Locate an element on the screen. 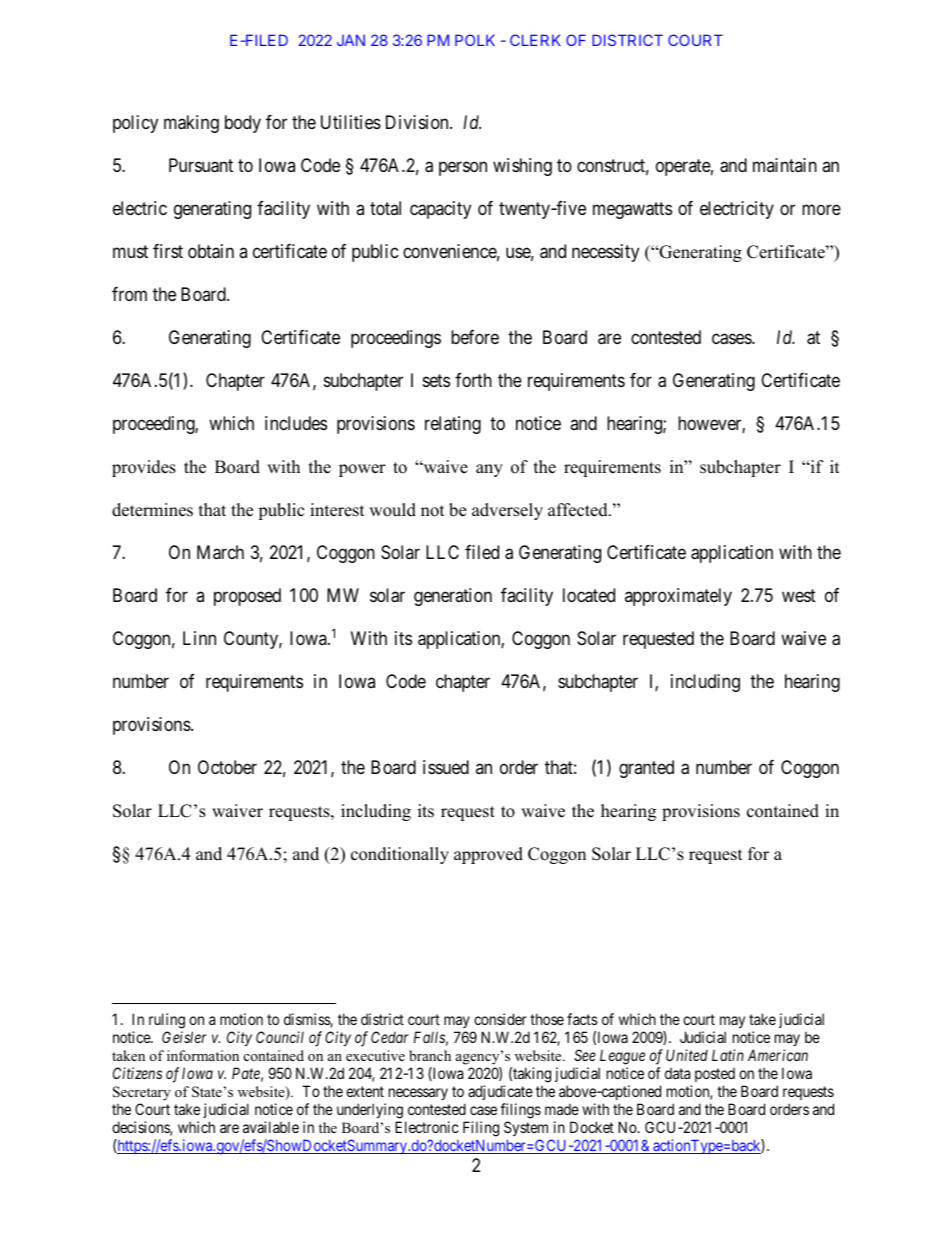 This screenshot has height=1233, width=952. information is located at coordinates (203, 1055).
